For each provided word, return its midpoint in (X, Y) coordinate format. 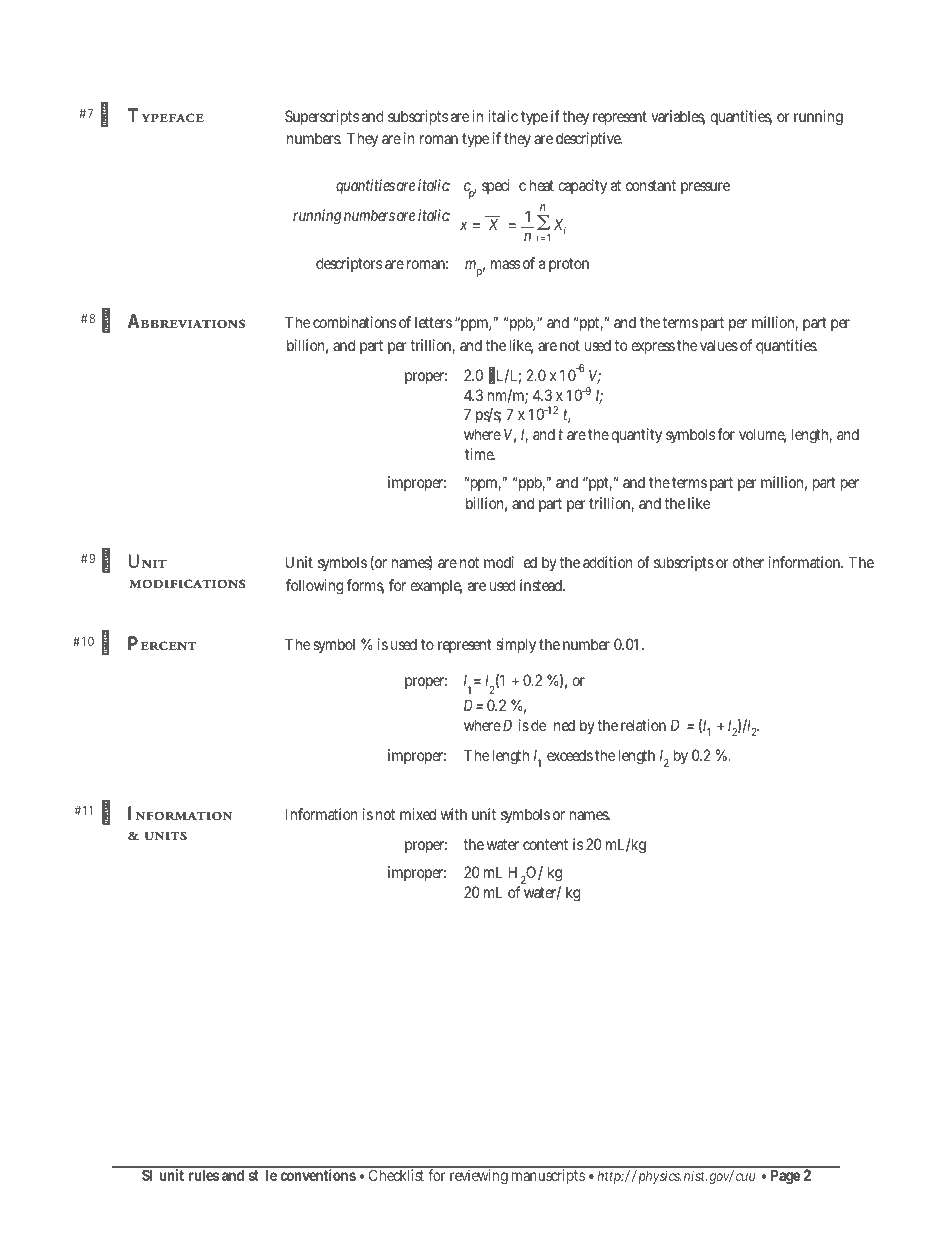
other (748, 562)
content (545, 844)
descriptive (589, 139)
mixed (418, 814)
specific (504, 186)
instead (542, 585)
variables (678, 117)
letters (433, 322)
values (719, 345)
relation (643, 725)
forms (365, 586)
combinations (354, 322)
